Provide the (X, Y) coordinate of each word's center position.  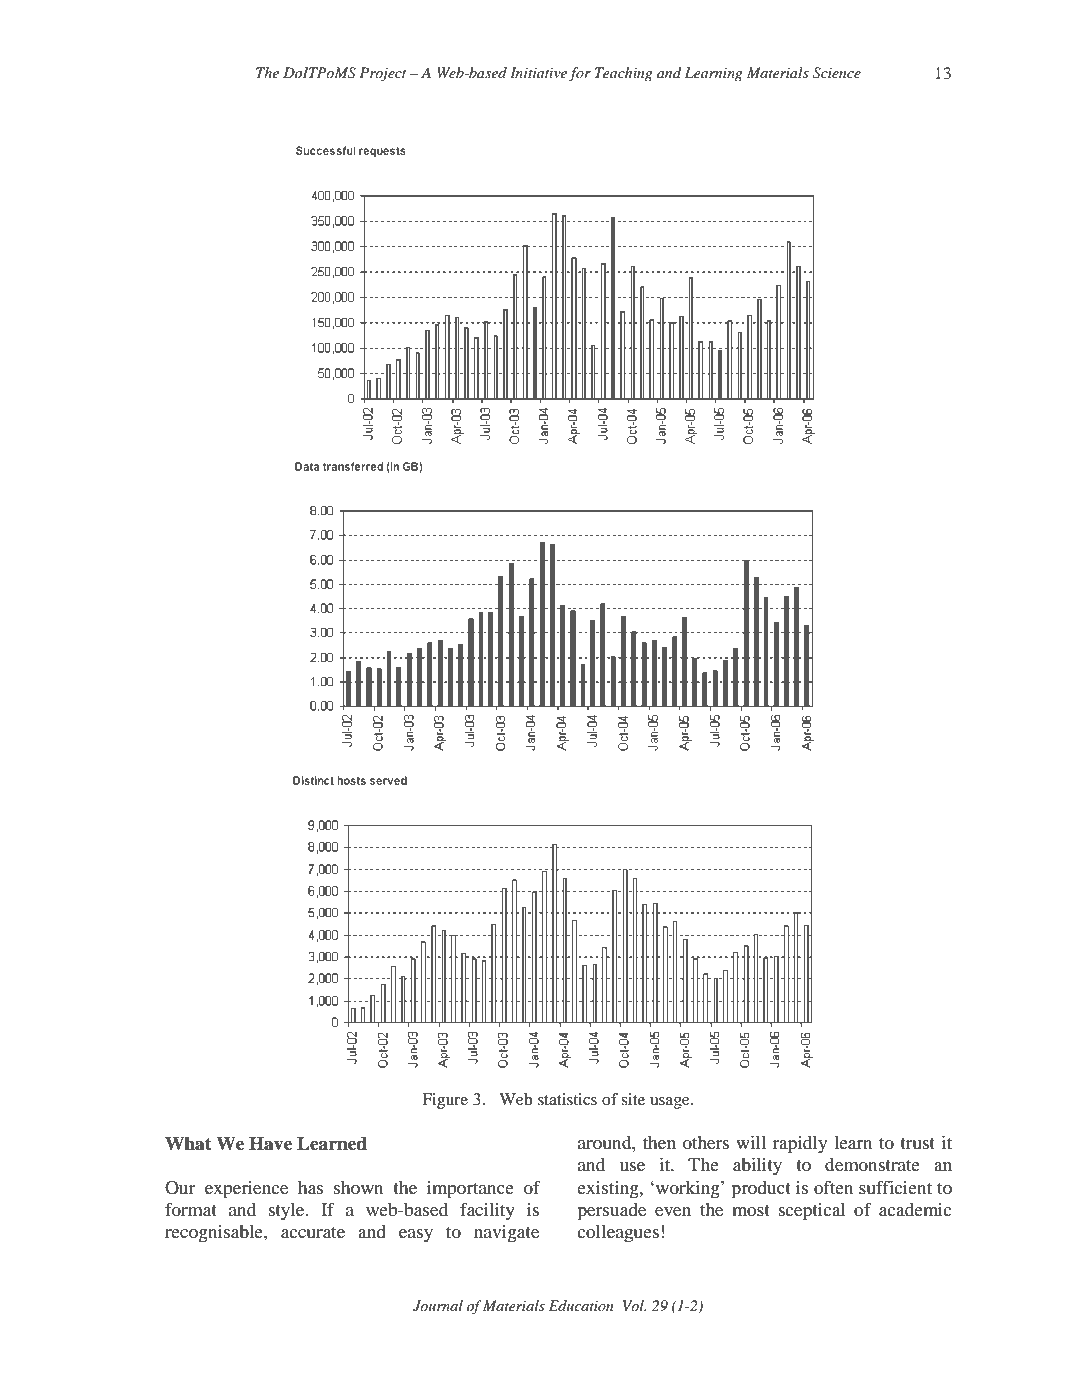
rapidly (800, 1145)
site (633, 1099)
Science (837, 73)
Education (581, 1305)
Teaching (624, 74)
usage (671, 1103)
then (659, 1142)
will (751, 1142)
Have (270, 1144)
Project (383, 74)
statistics (567, 1099)
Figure (445, 1101)
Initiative (538, 72)
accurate (313, 1232)
